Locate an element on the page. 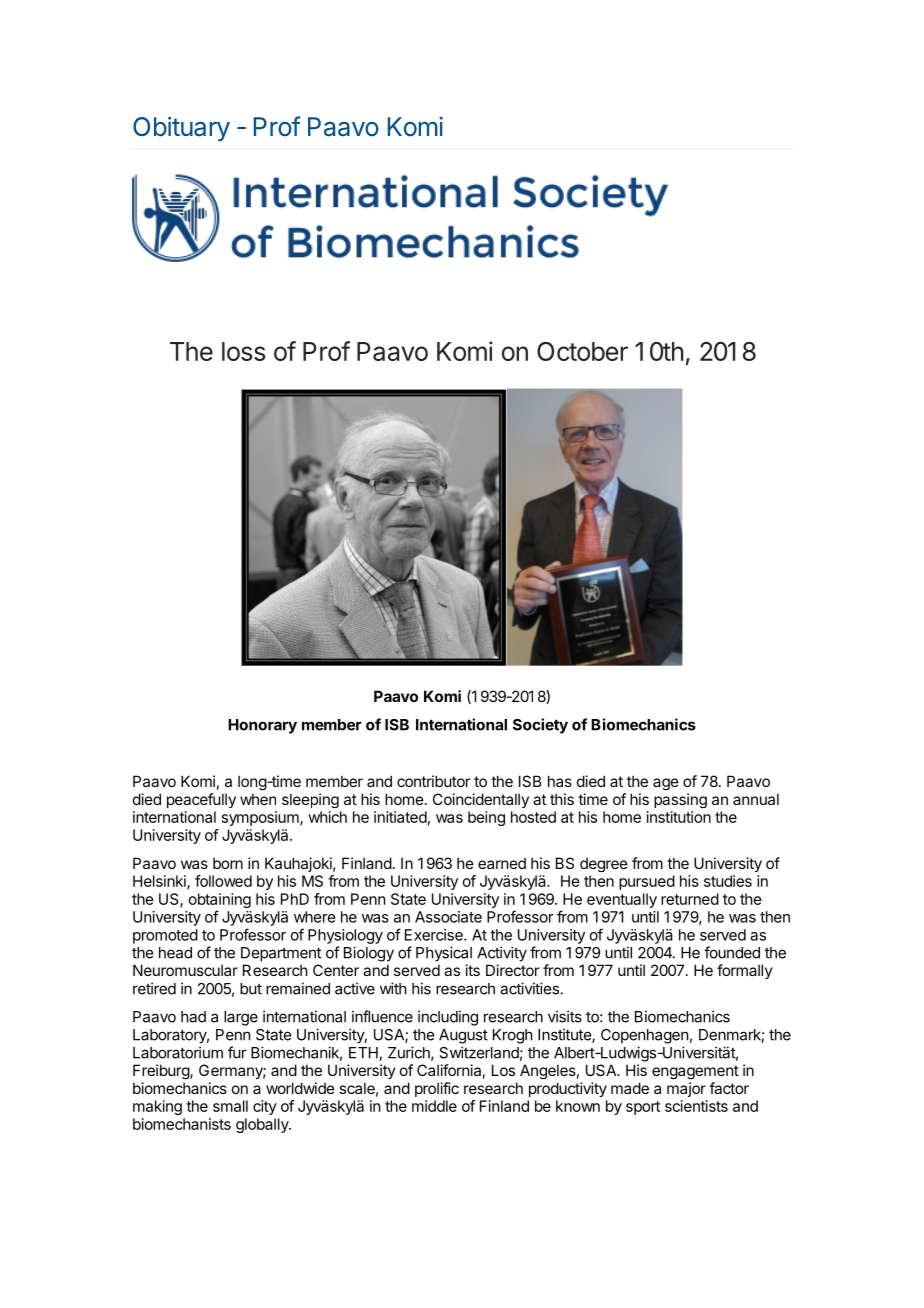  Obituary is located at coordinates (181, 129).
